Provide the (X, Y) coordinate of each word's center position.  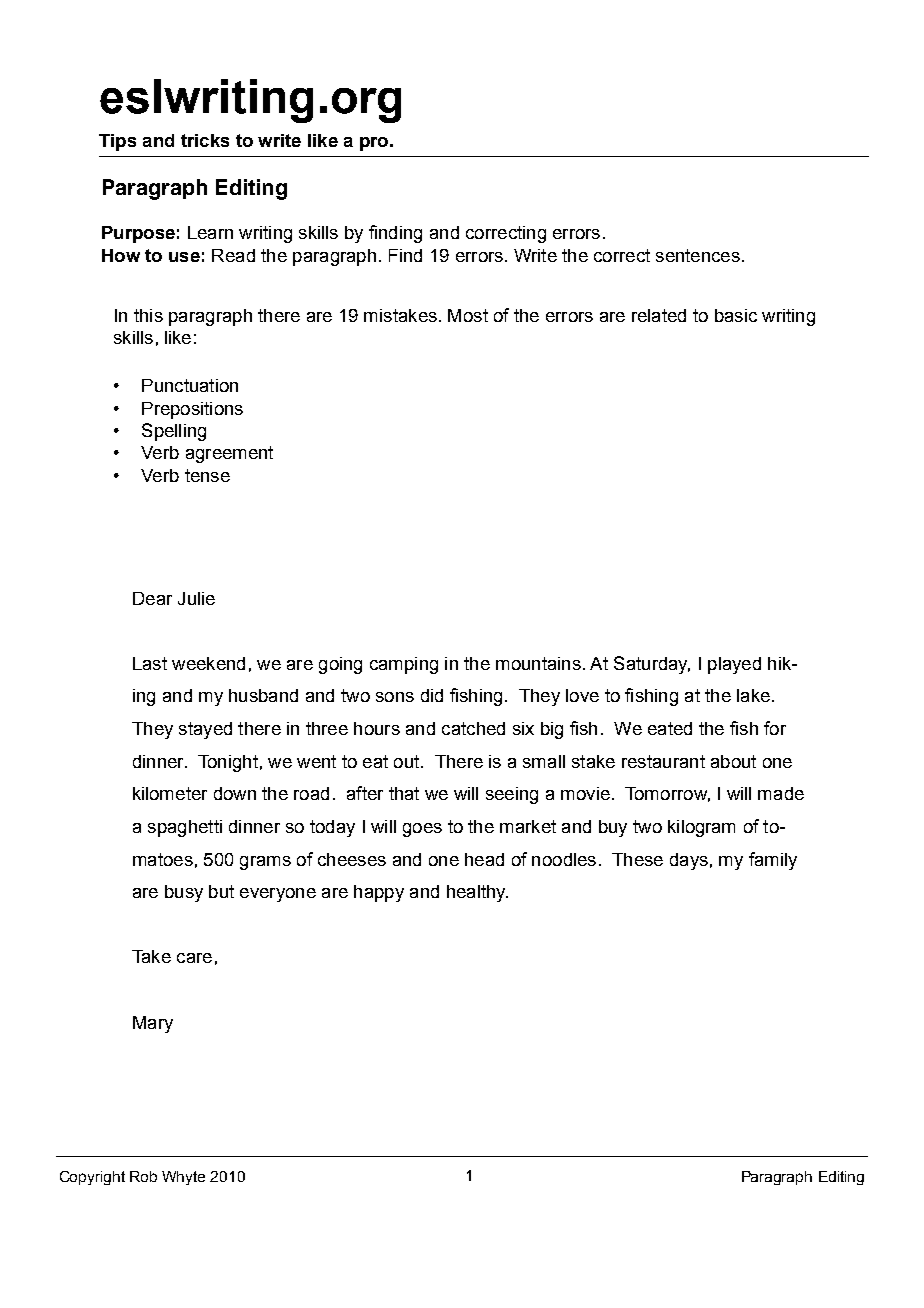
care (194, 958)
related (659, 315)
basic (736, 315)
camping (404, 665)
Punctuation (190, 385)
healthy (477, 893)
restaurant (663, 761)
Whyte (183, 1178)
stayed (205, 730)
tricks (205, 140)
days (689, 861)
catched (473, 728)
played (734, 665)
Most (468, 315)
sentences (698, 255)
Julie (196, 598)
